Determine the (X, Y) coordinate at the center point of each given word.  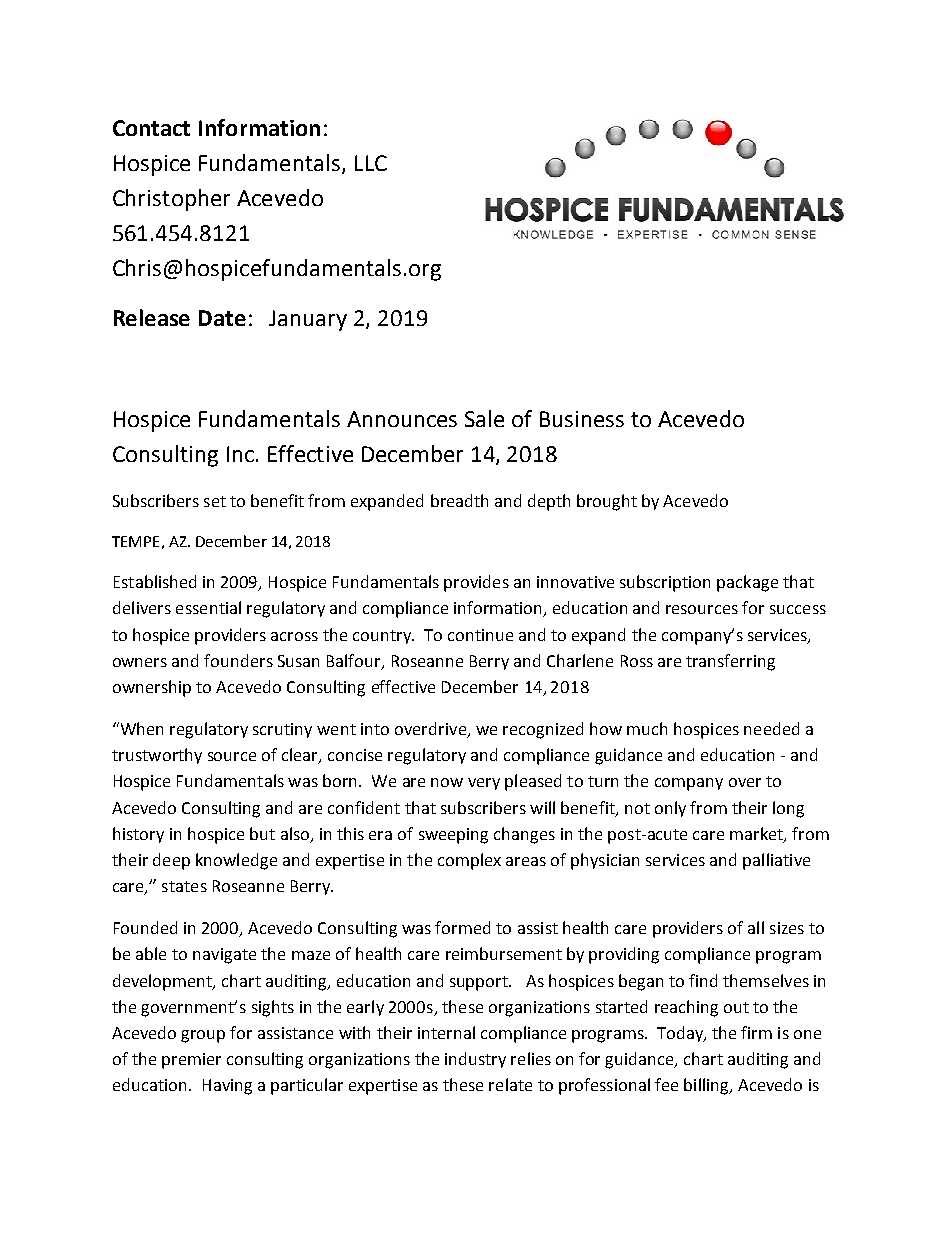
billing (707, 1086)
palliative (776, 861)
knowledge (236, 861)
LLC (371, 163)
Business (582, 419)
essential (208, 607)
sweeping (453, 836)
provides (476, 583)
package (747, 583)
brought (607, 502)
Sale (484, 418)
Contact (151, 128)
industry (475, 1060)
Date (222, 318)
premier (191, 1061)
